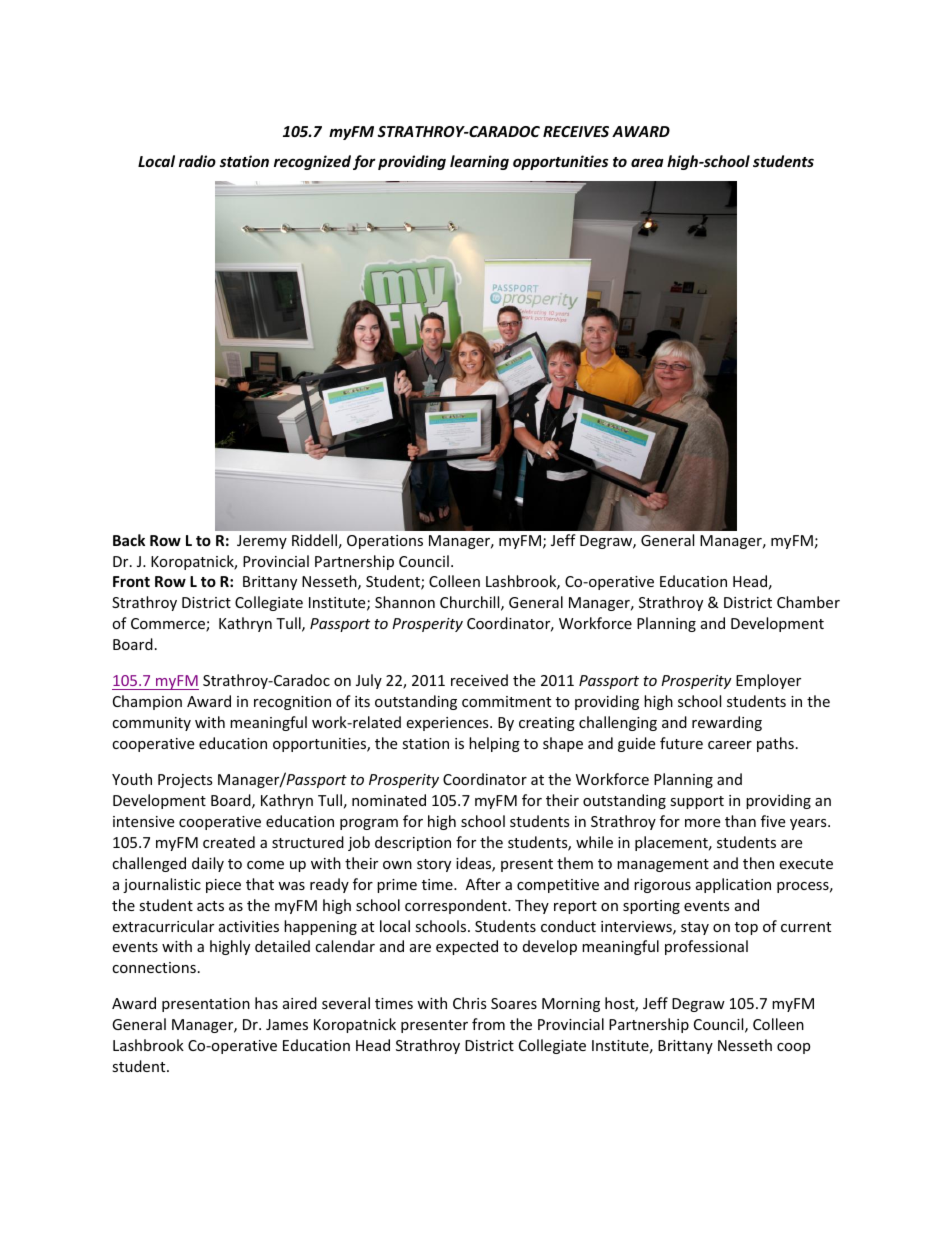 This page has width=952, height=1233. I want to click on learning, so click(479, 162).
